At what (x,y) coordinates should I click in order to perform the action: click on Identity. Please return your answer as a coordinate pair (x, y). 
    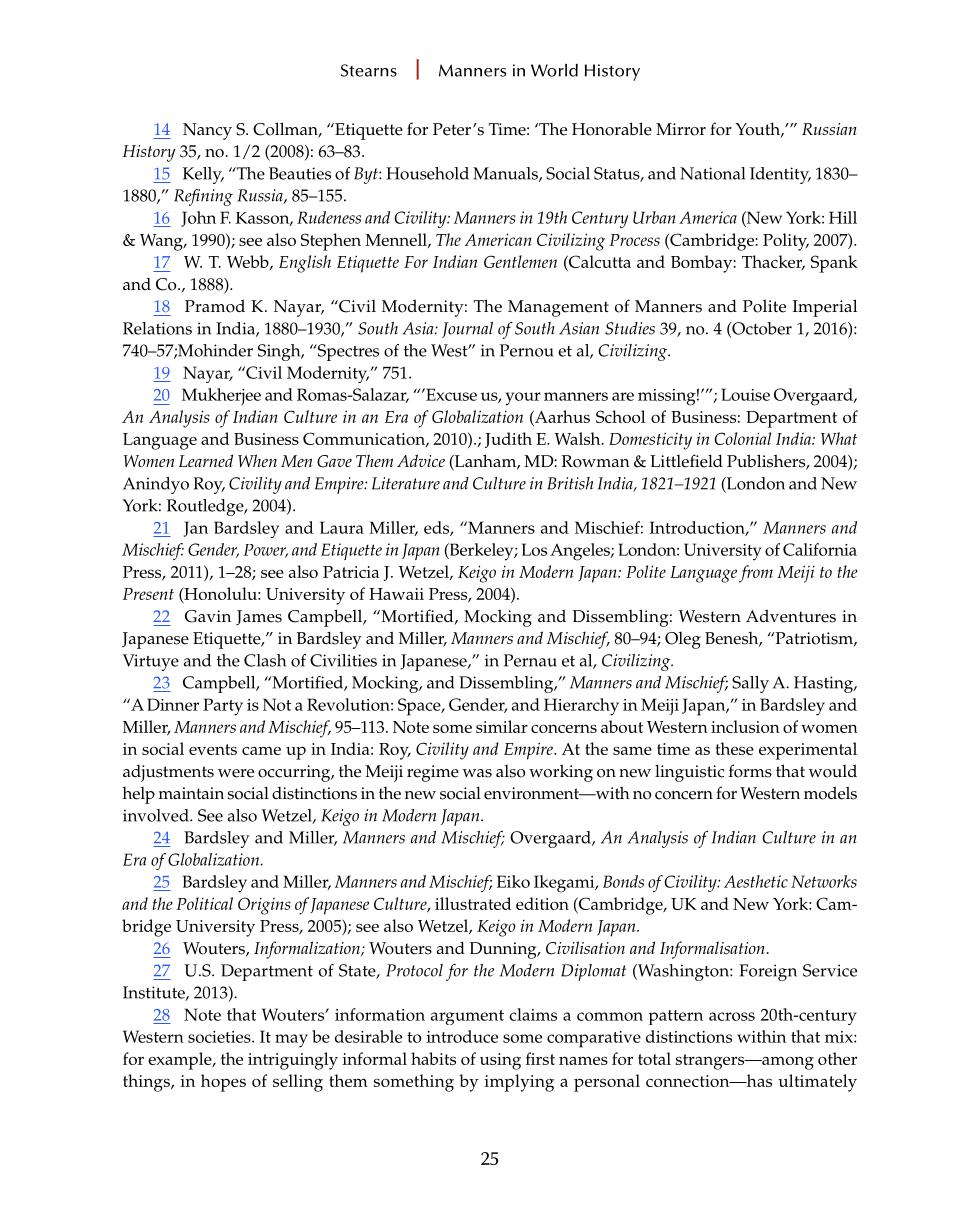
    Looking at the image, I should click on (780, 175).
